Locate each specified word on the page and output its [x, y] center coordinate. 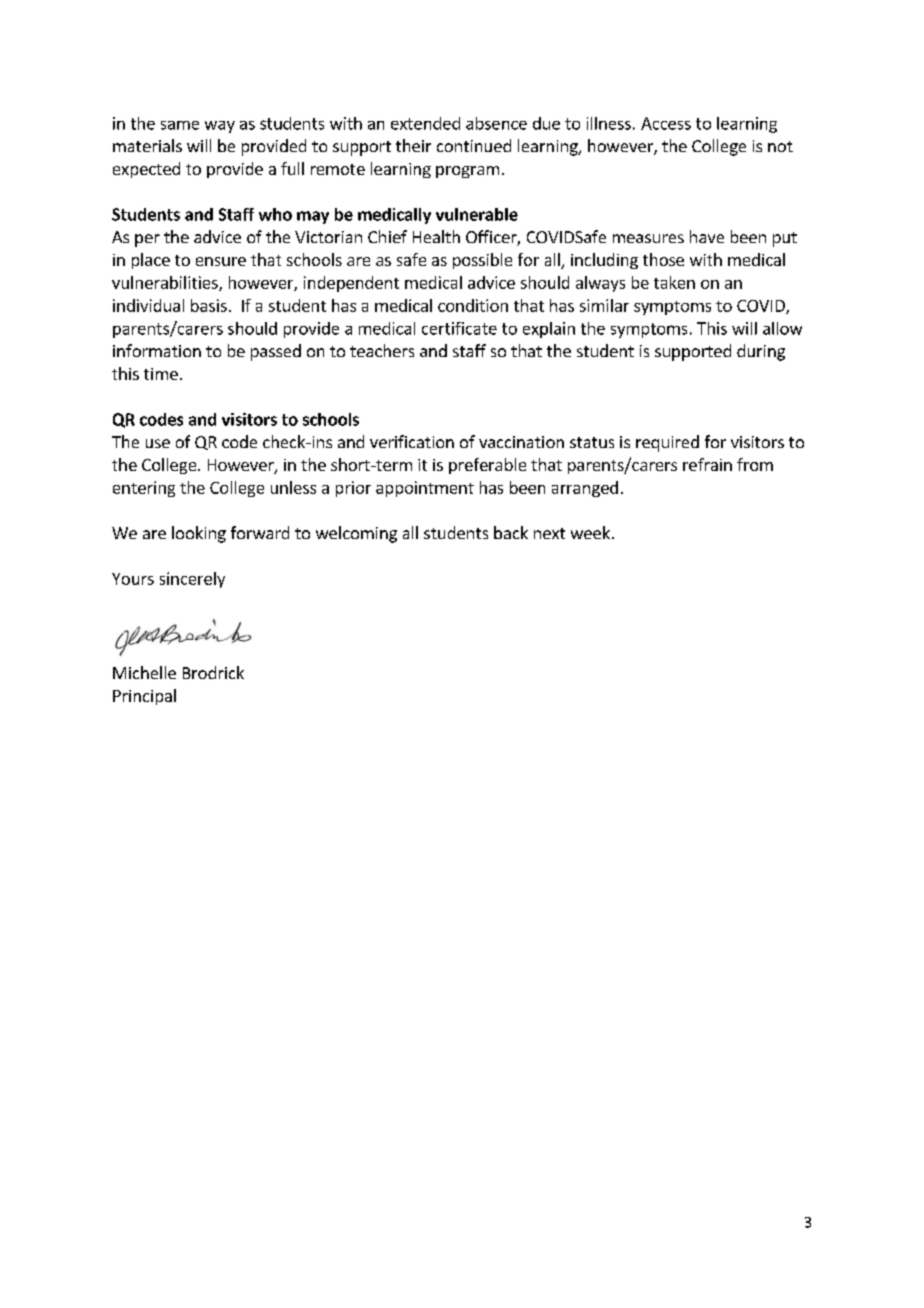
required [667, 443]
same [180, 125]
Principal [144, 697]
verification [412, 441]
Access [666, 123]
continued [474, 145]
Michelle [144, 672]
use [158, 443]
